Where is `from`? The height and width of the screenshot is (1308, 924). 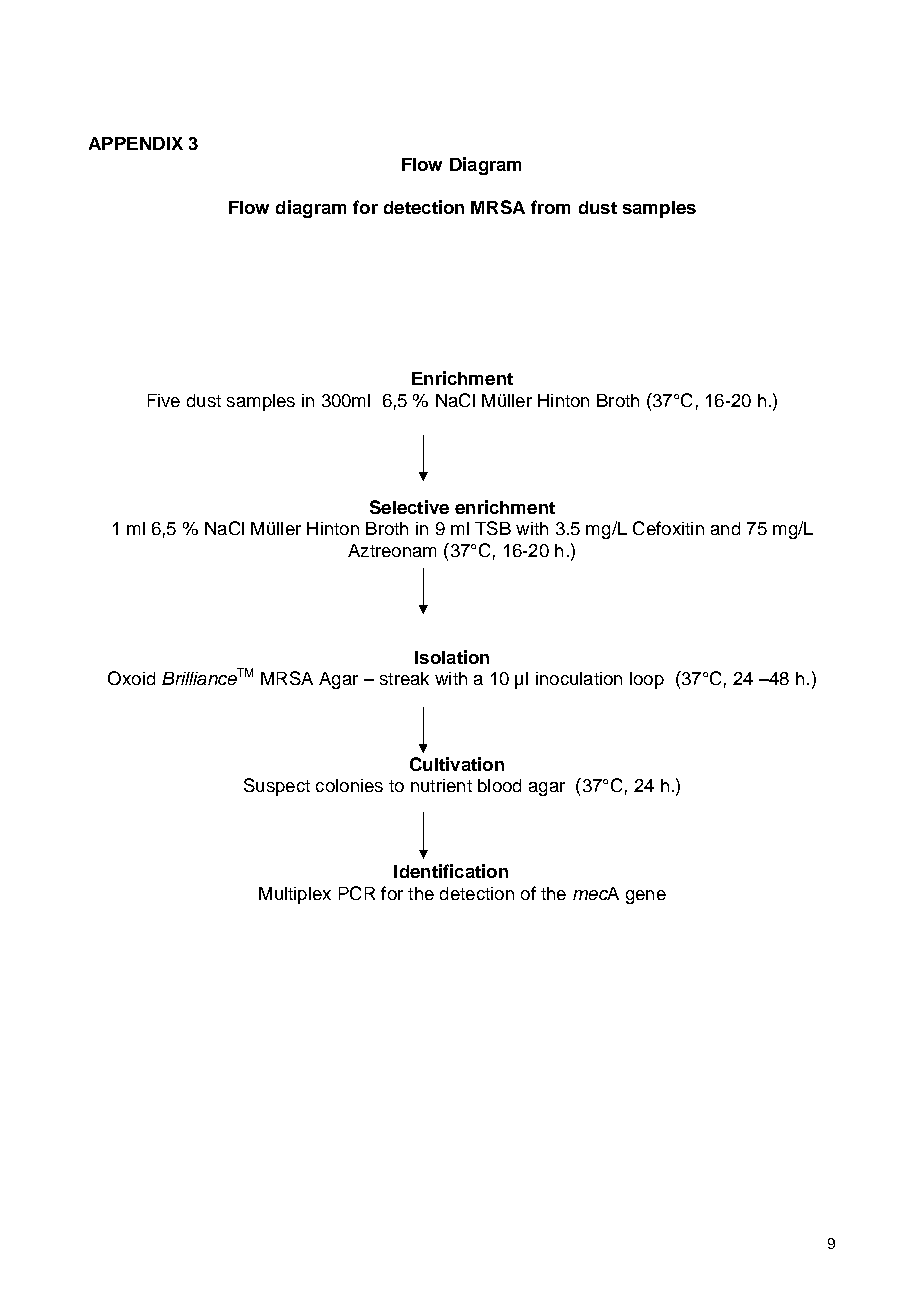 from is located at coordinates (550, 207).
